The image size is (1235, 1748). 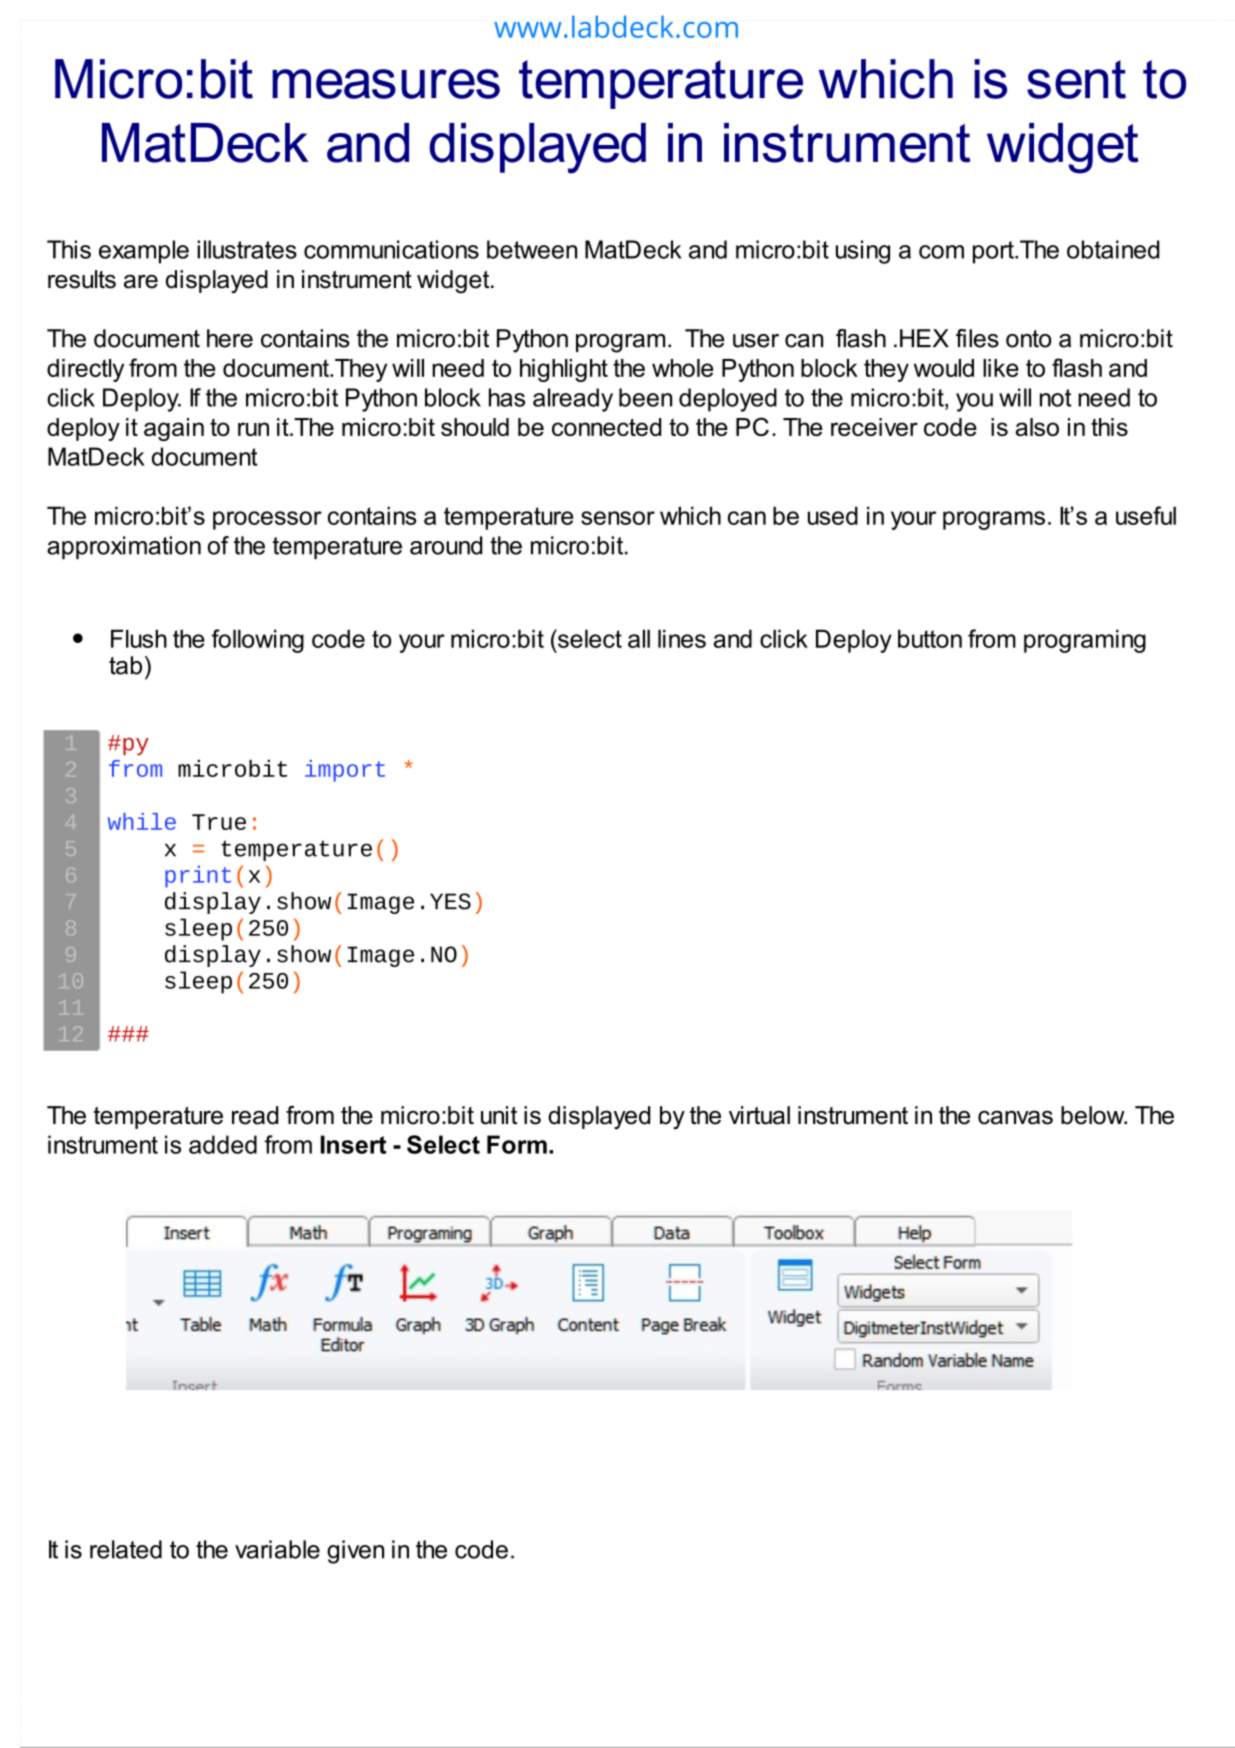 I want to click on unit, so click(x=499, y=1115).
